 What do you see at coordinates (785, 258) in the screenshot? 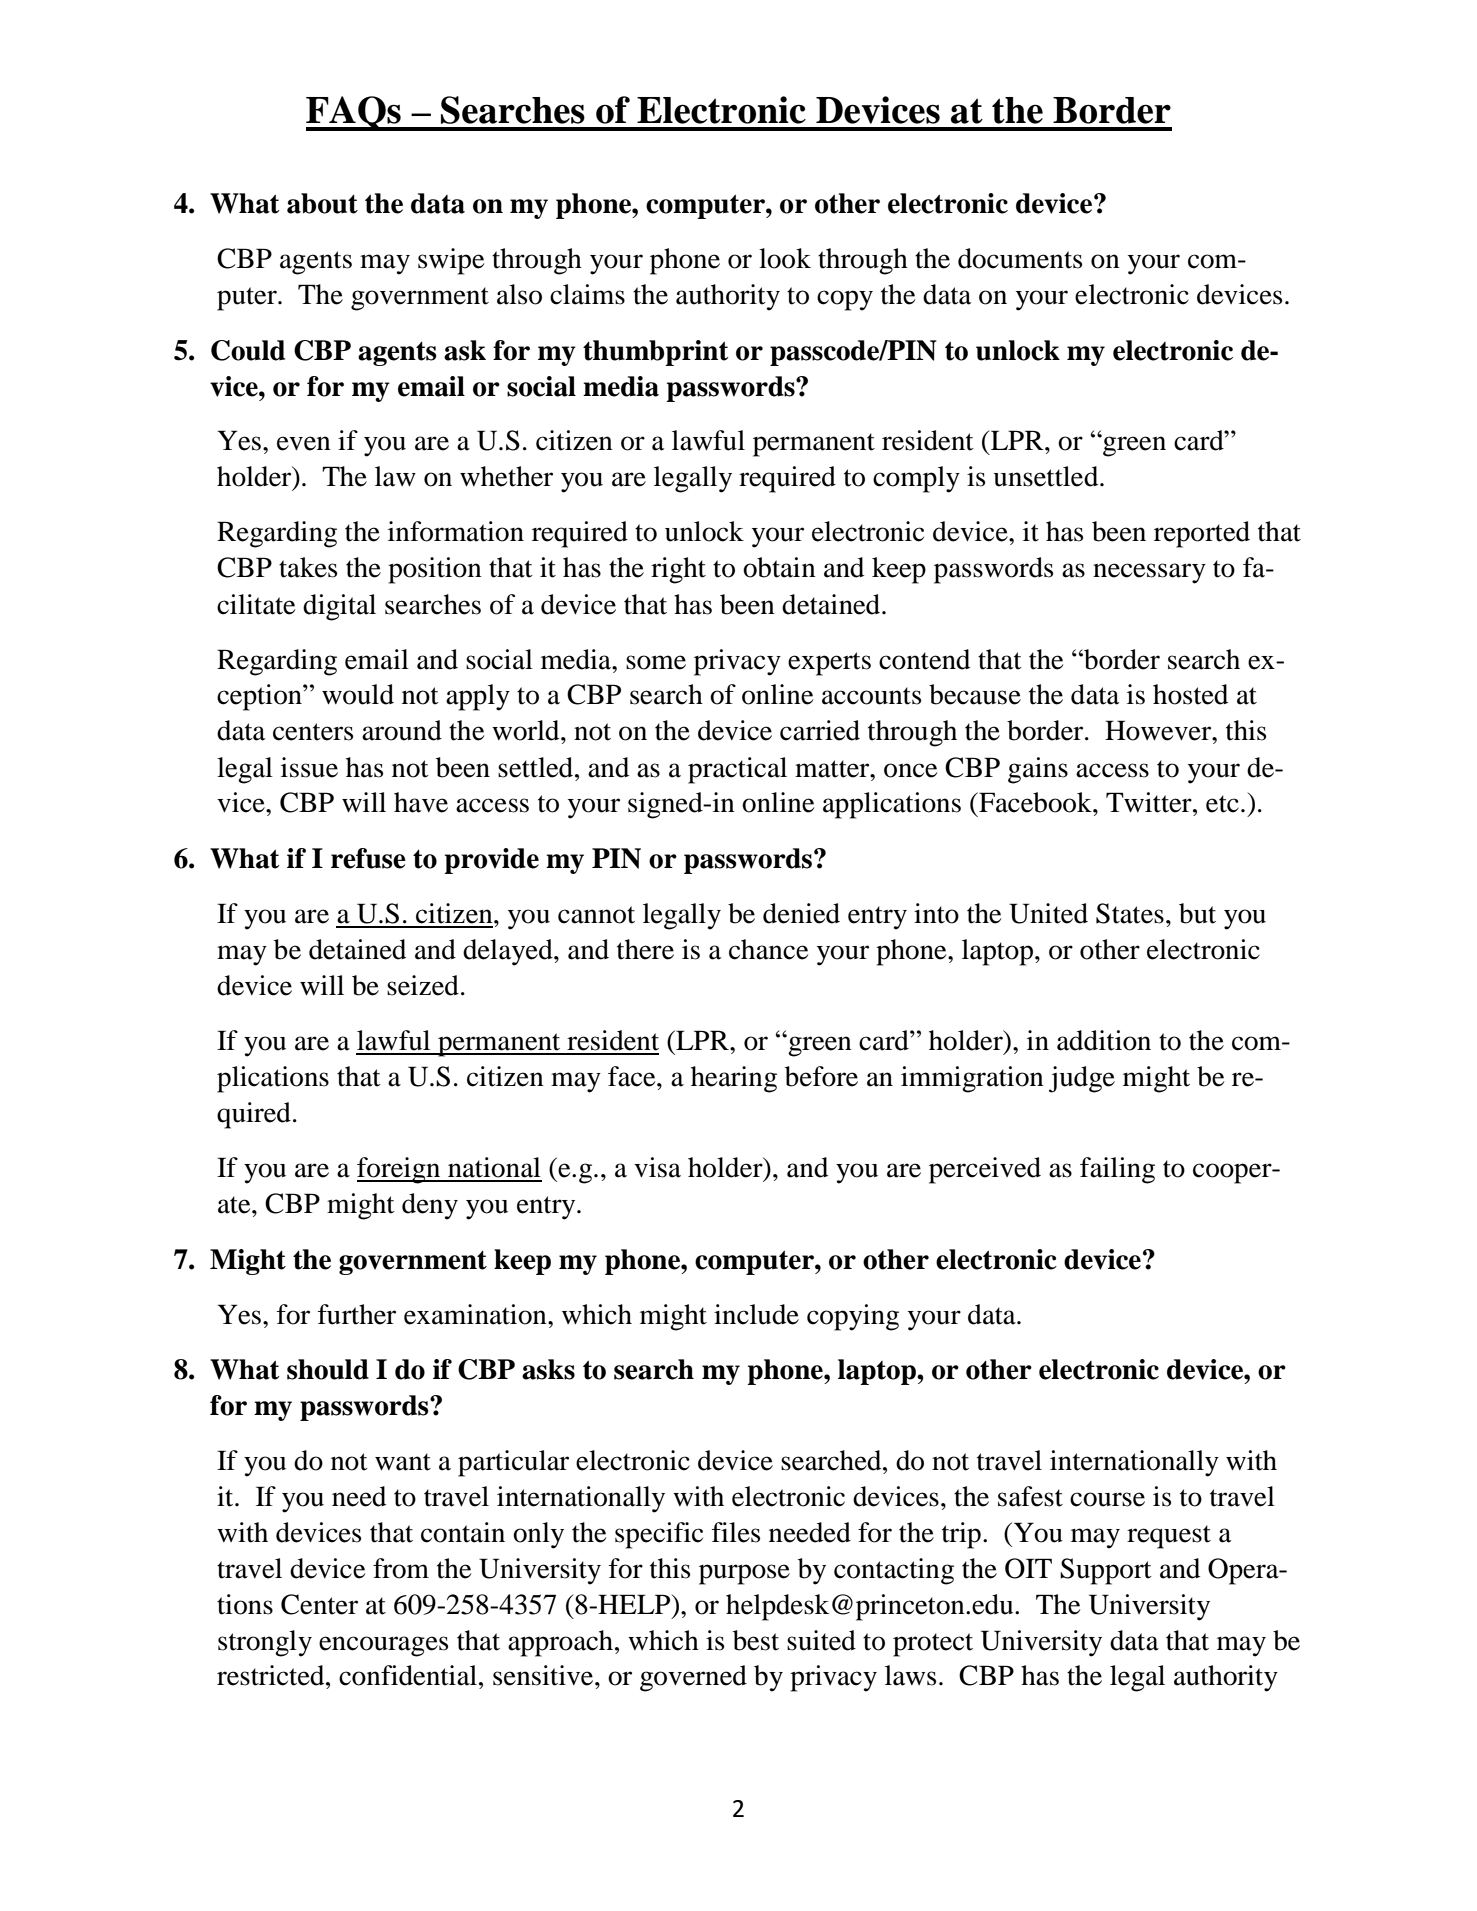
I see `look` at bounding box center [785, 258].
